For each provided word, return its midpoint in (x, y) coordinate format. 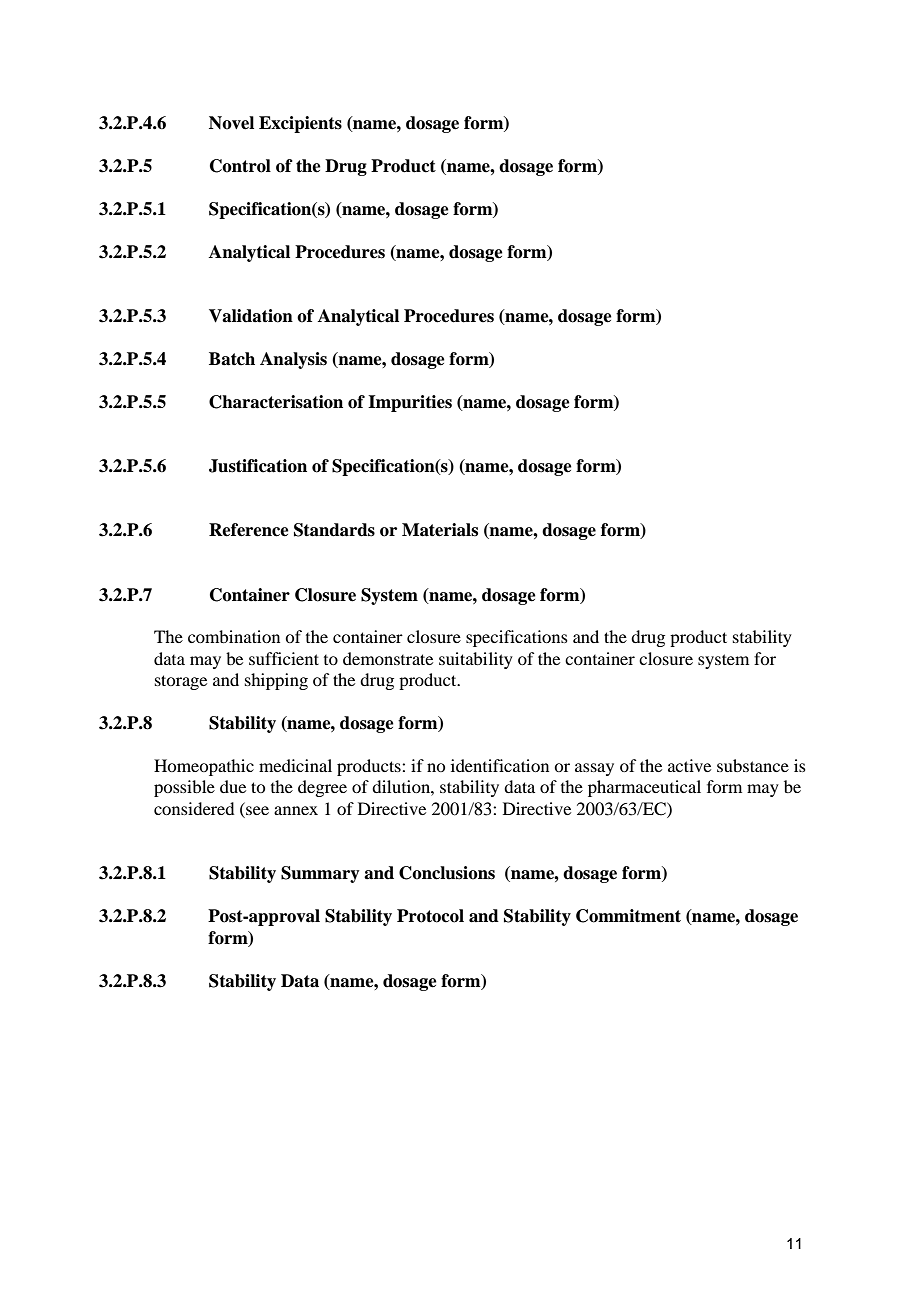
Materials (440, 530)
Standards (334, 530)
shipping (276, 681)
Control (240, 166)
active (689, 765)
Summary (320, 874)
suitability (476, 660)
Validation (251, 316)
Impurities (410, 403)
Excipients (300, 124)
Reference (249, 530)
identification (500, 765)
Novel (231, 123)
